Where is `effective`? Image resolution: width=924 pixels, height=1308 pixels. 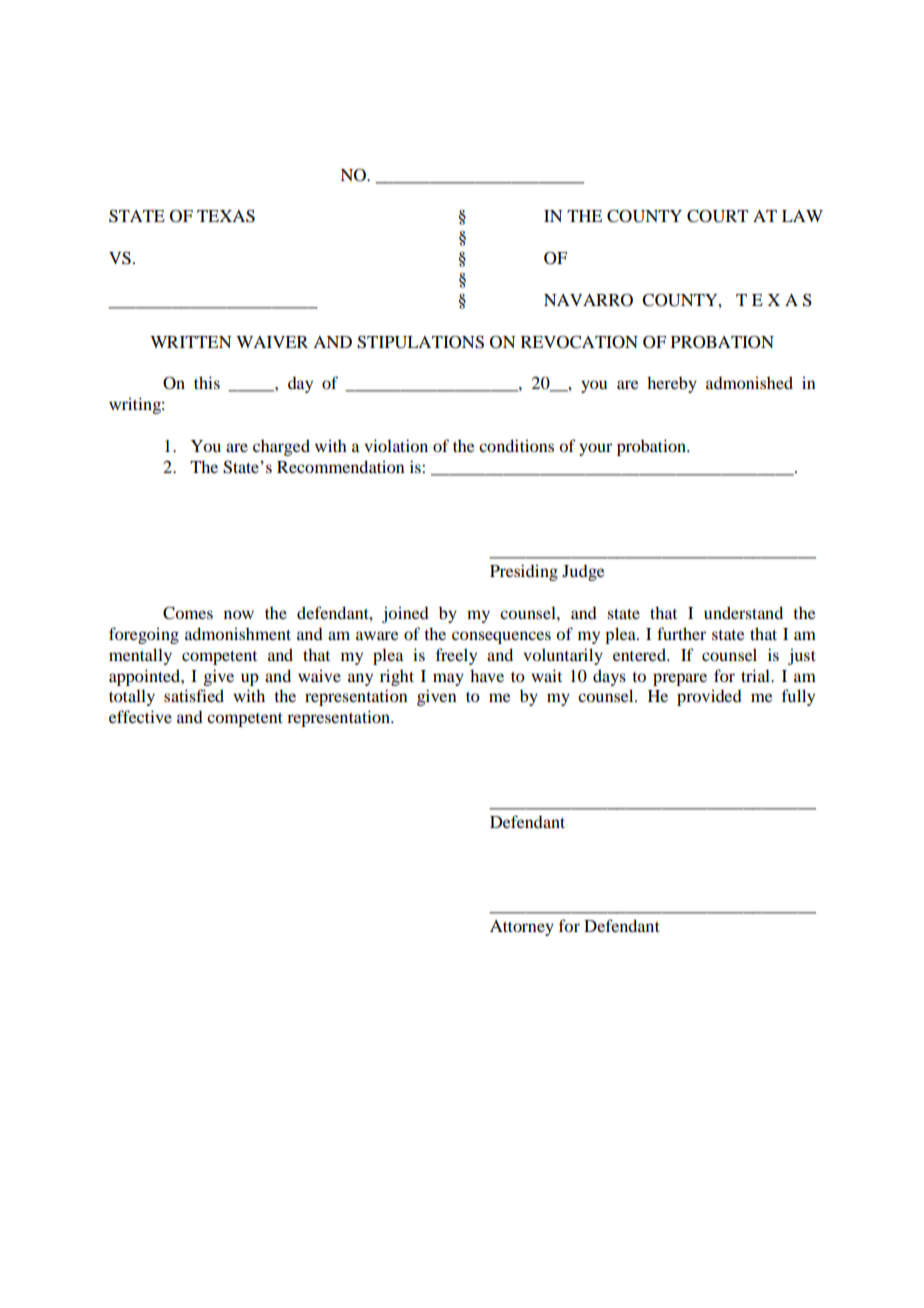 effective is located at coordinates (140, 716).
